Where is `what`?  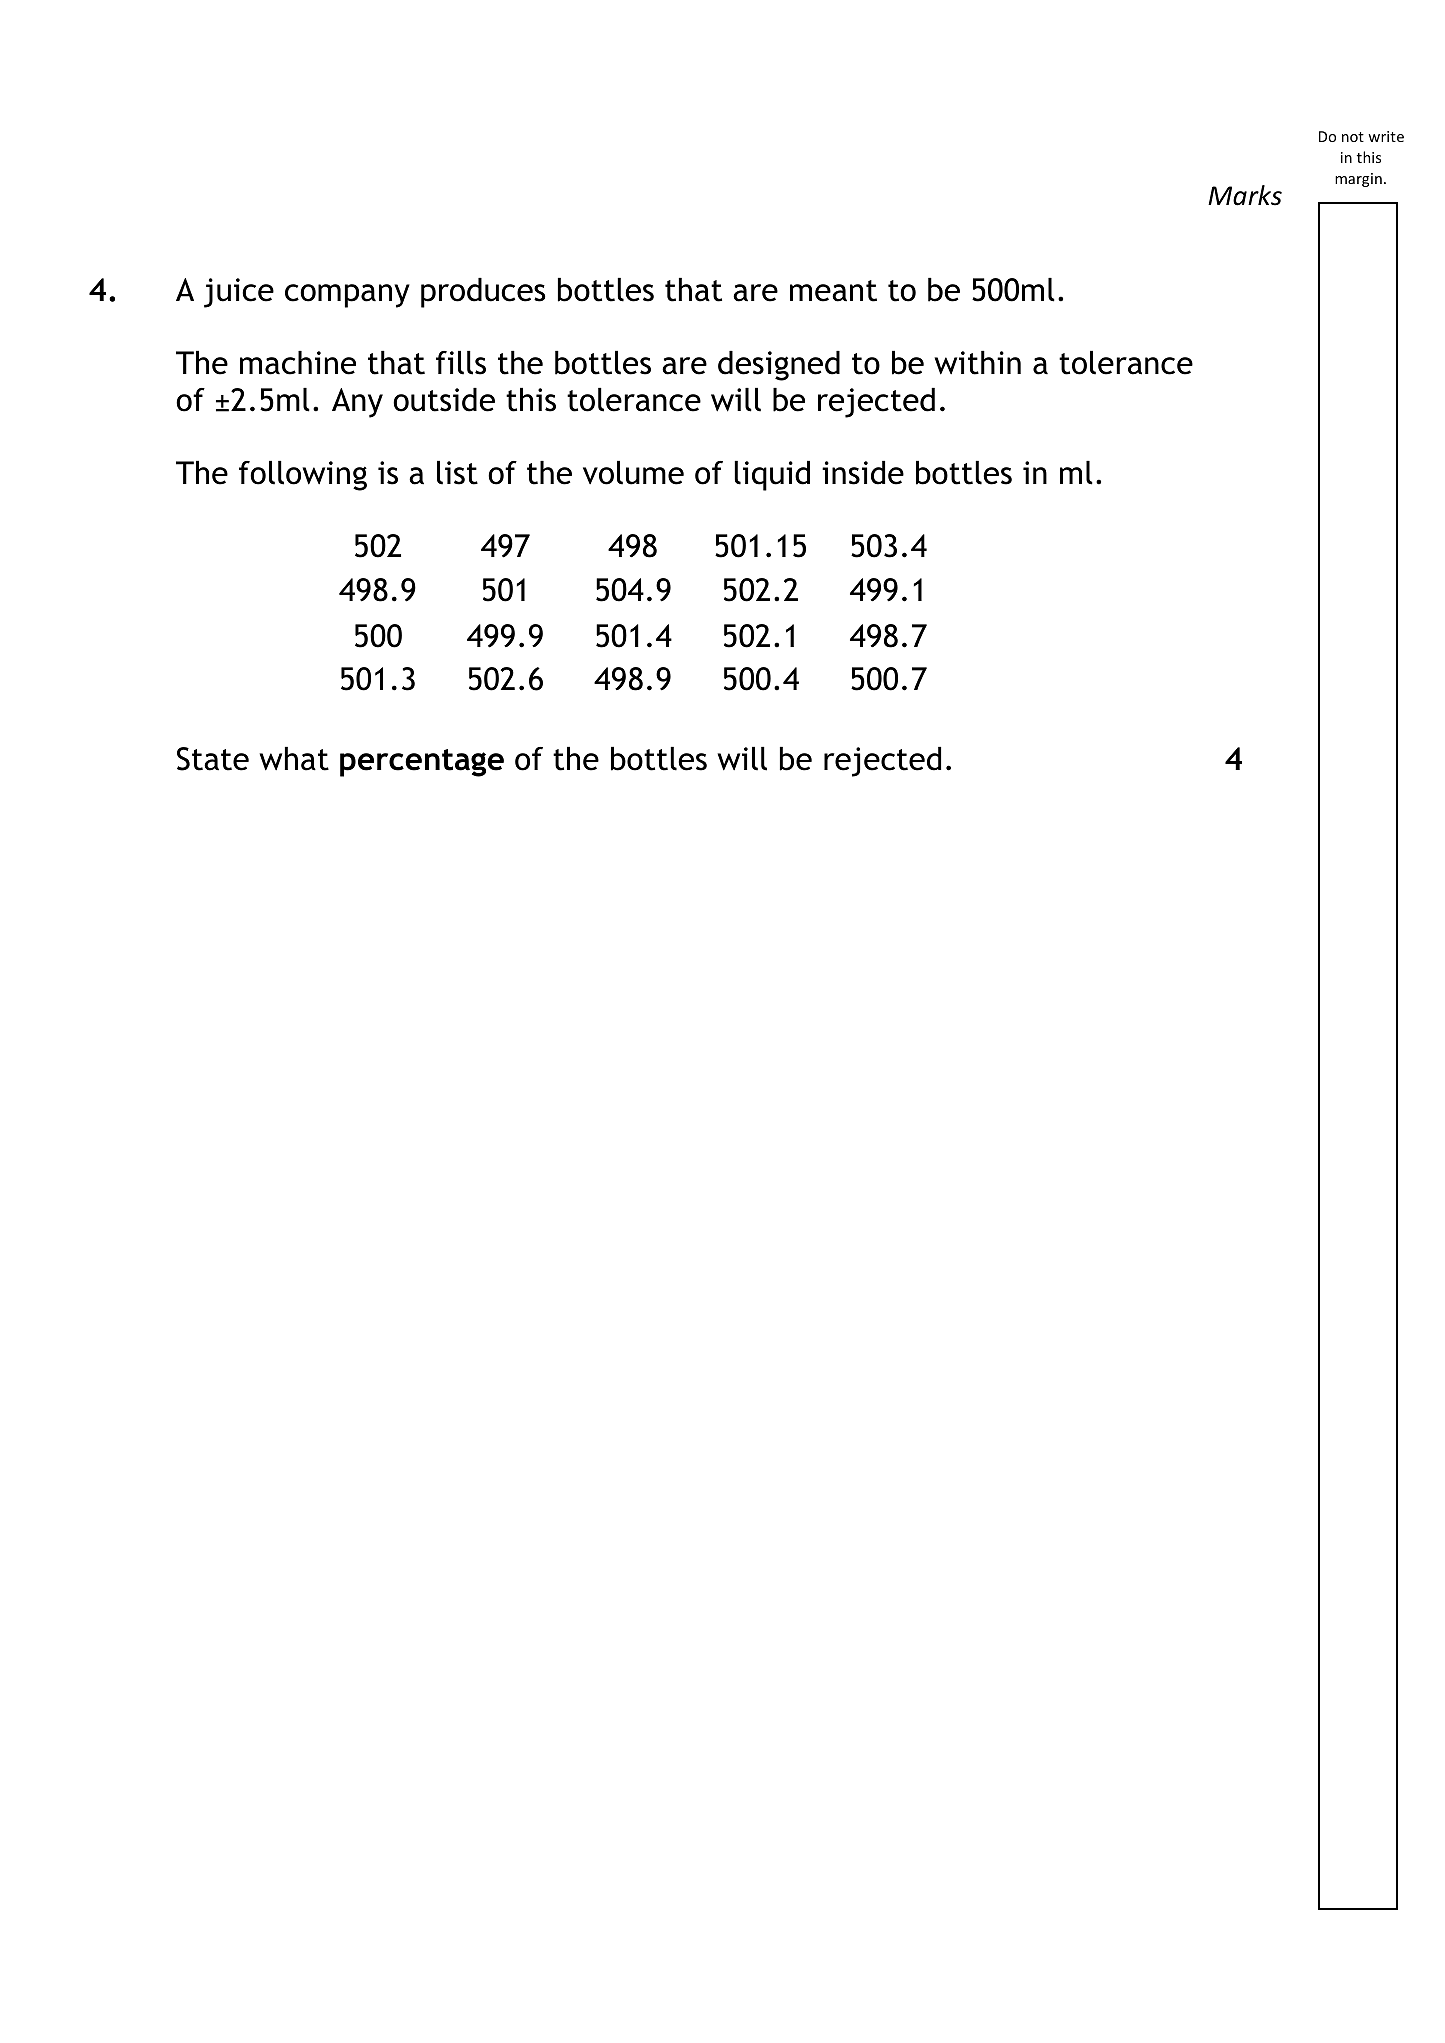
what is located at coordinates (294, 759).
